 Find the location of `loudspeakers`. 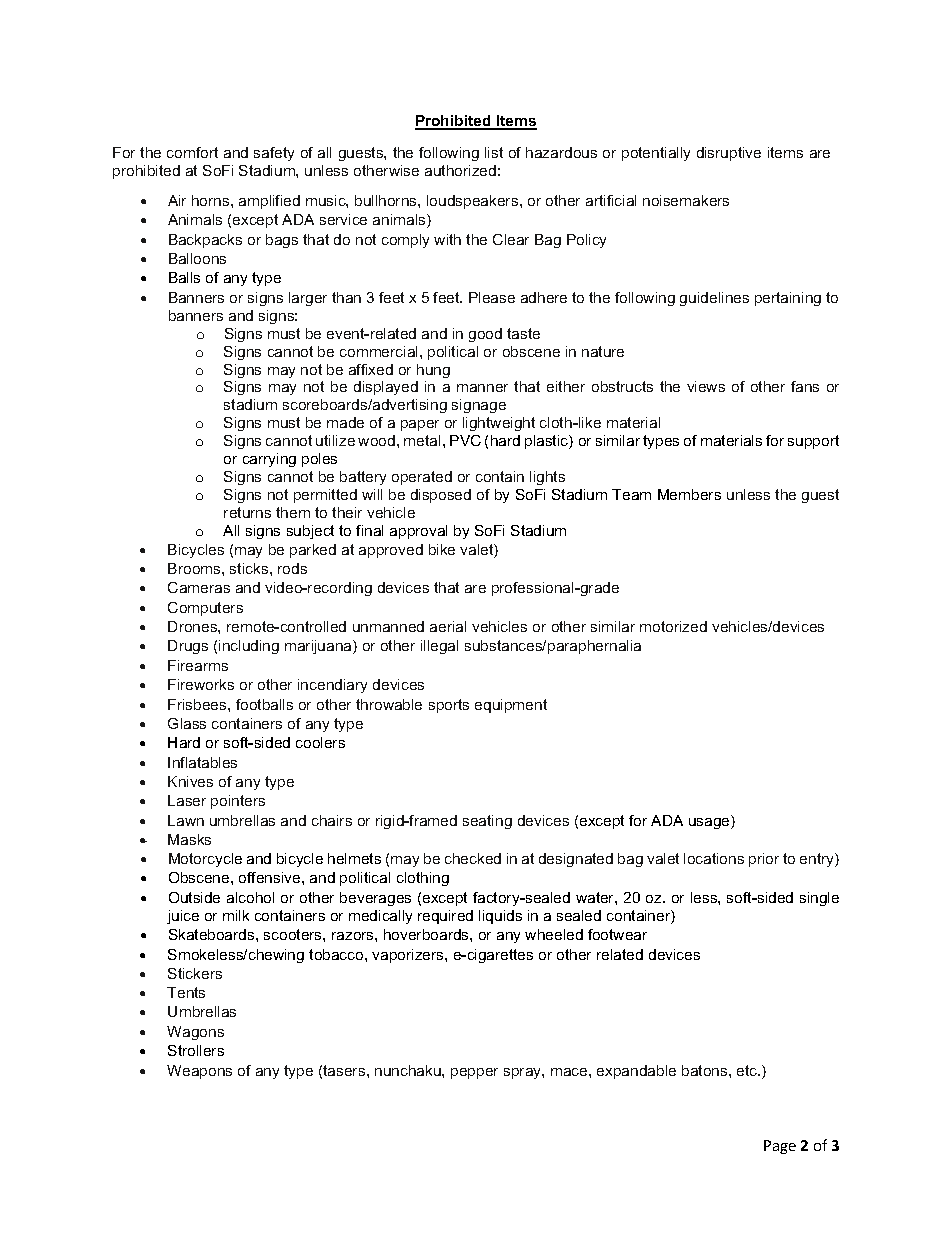

loudspeakers is located at coordinates (474, 202).
